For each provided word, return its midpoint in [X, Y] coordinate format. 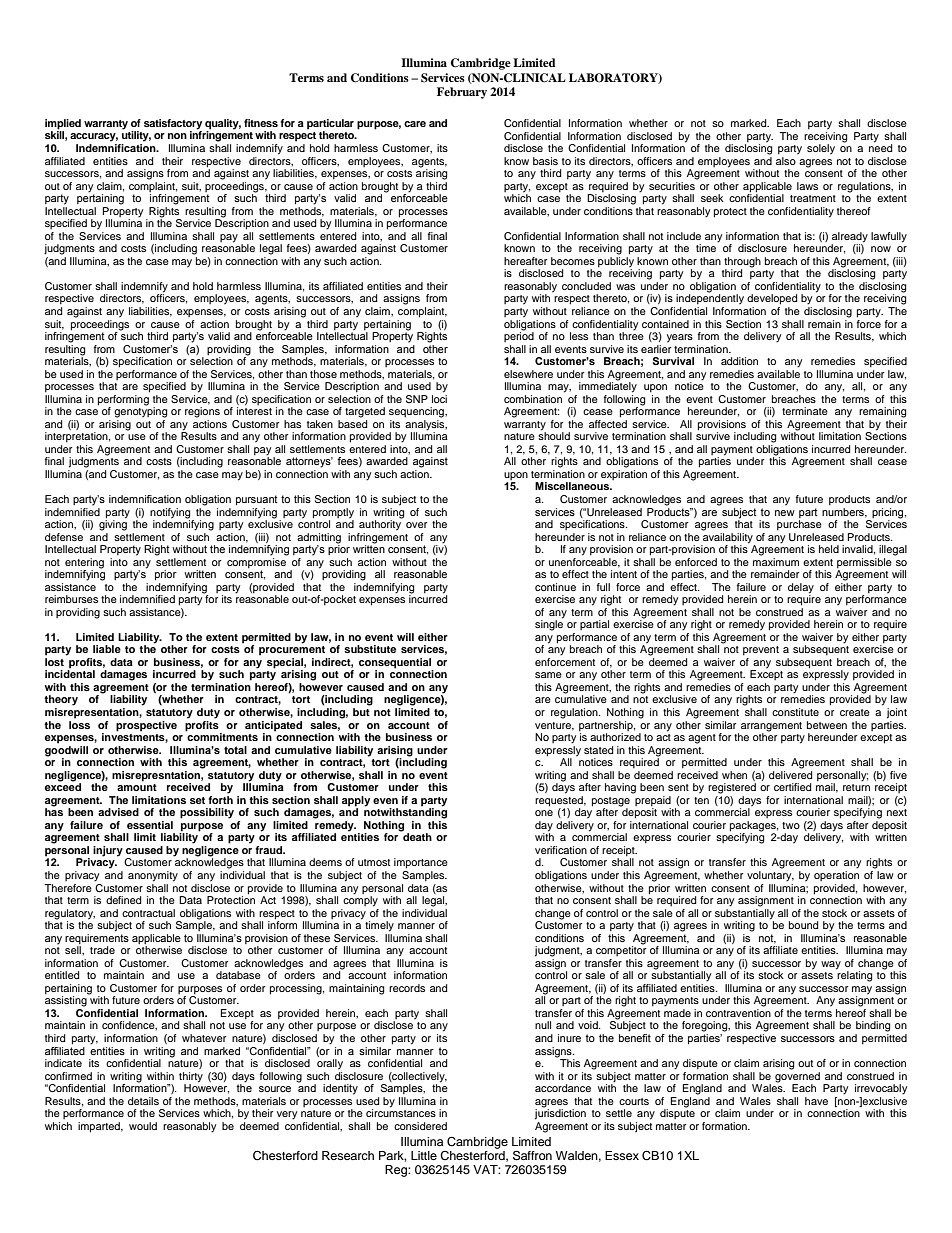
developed [772, 299]
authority [381, 524]
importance [421, 863]
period [519, 336]
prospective [146, 726]
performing [123, 401]
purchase [799, 525]
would [143, 1126]
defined [124, 900]
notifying [170, 513]
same [548, 675]
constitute [795, 712]
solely [821, 149]
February [462, 93]
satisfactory [173, 125]
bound [804, 925]
